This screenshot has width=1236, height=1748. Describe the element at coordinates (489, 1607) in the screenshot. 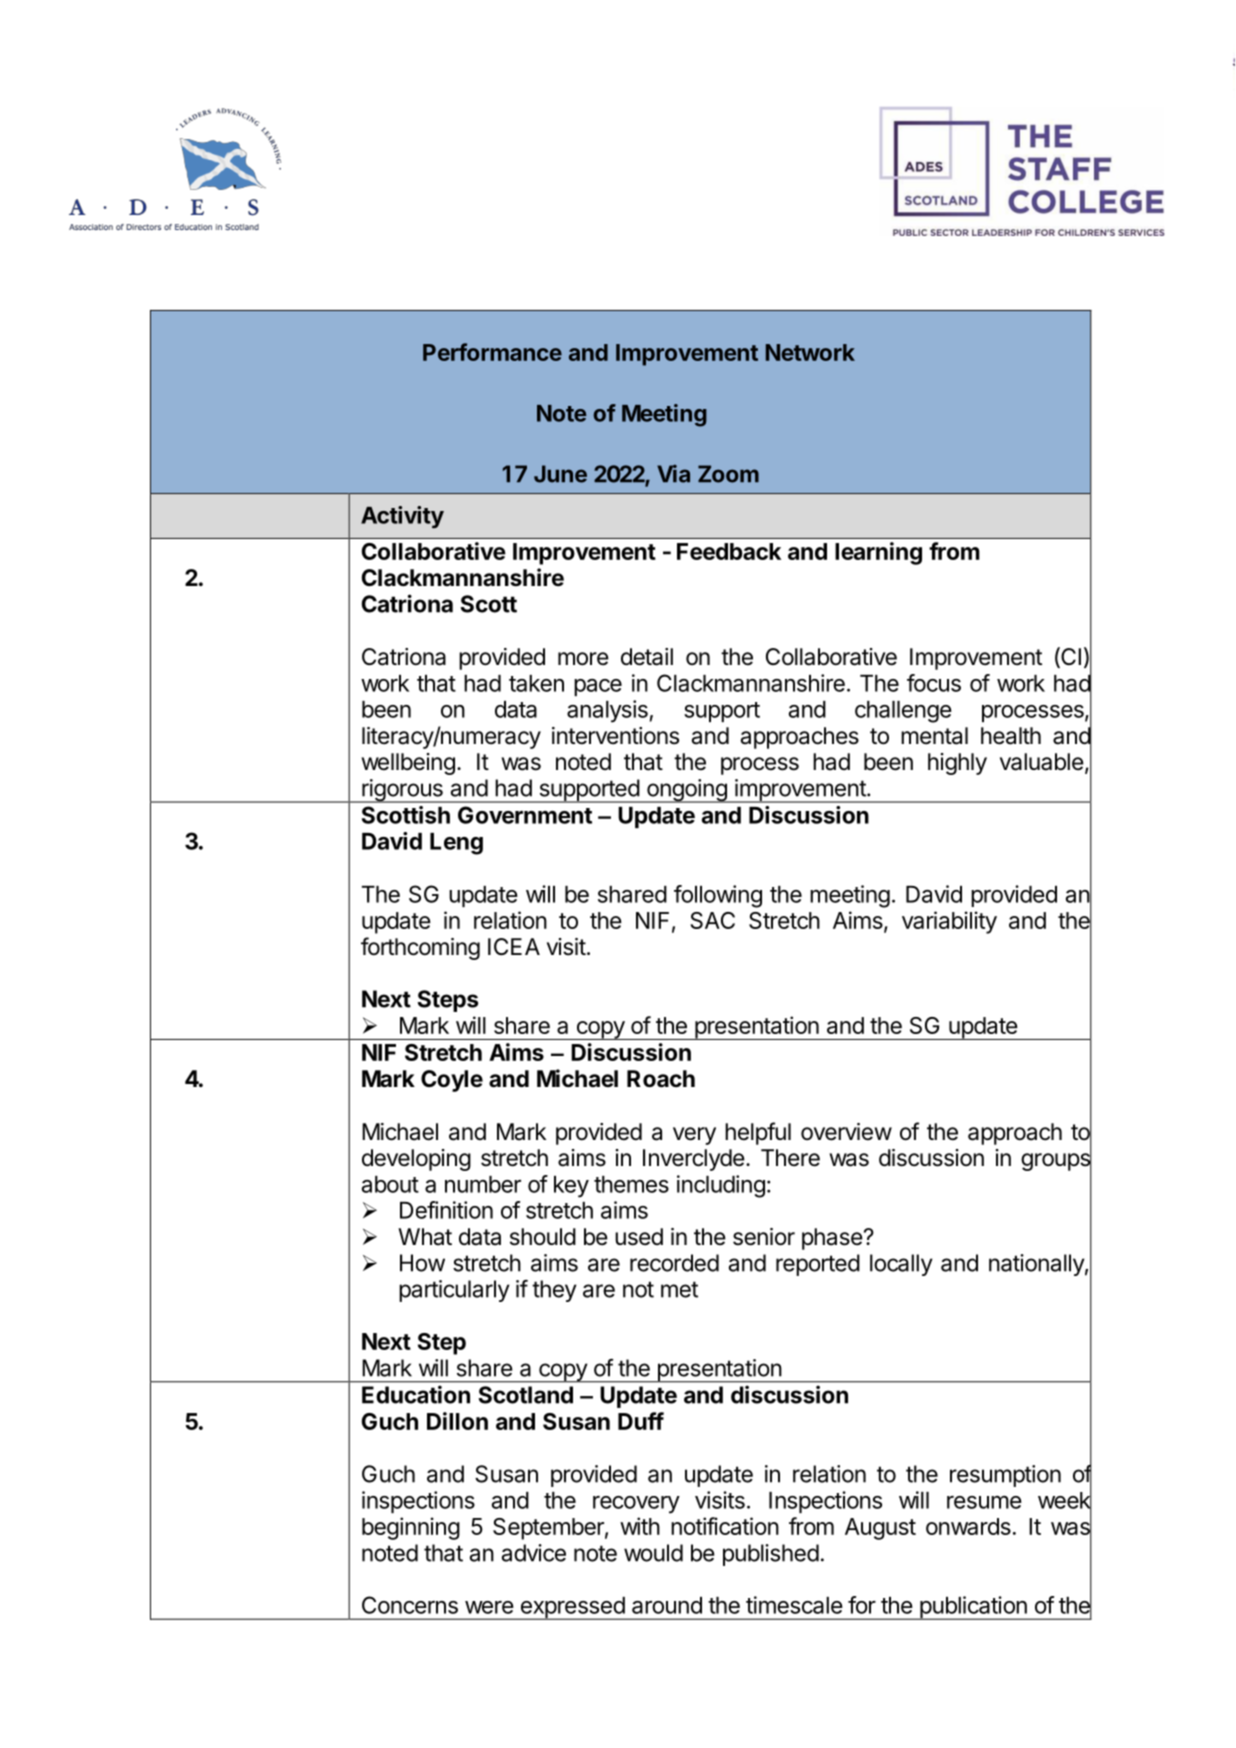

I see `were` at that location.
